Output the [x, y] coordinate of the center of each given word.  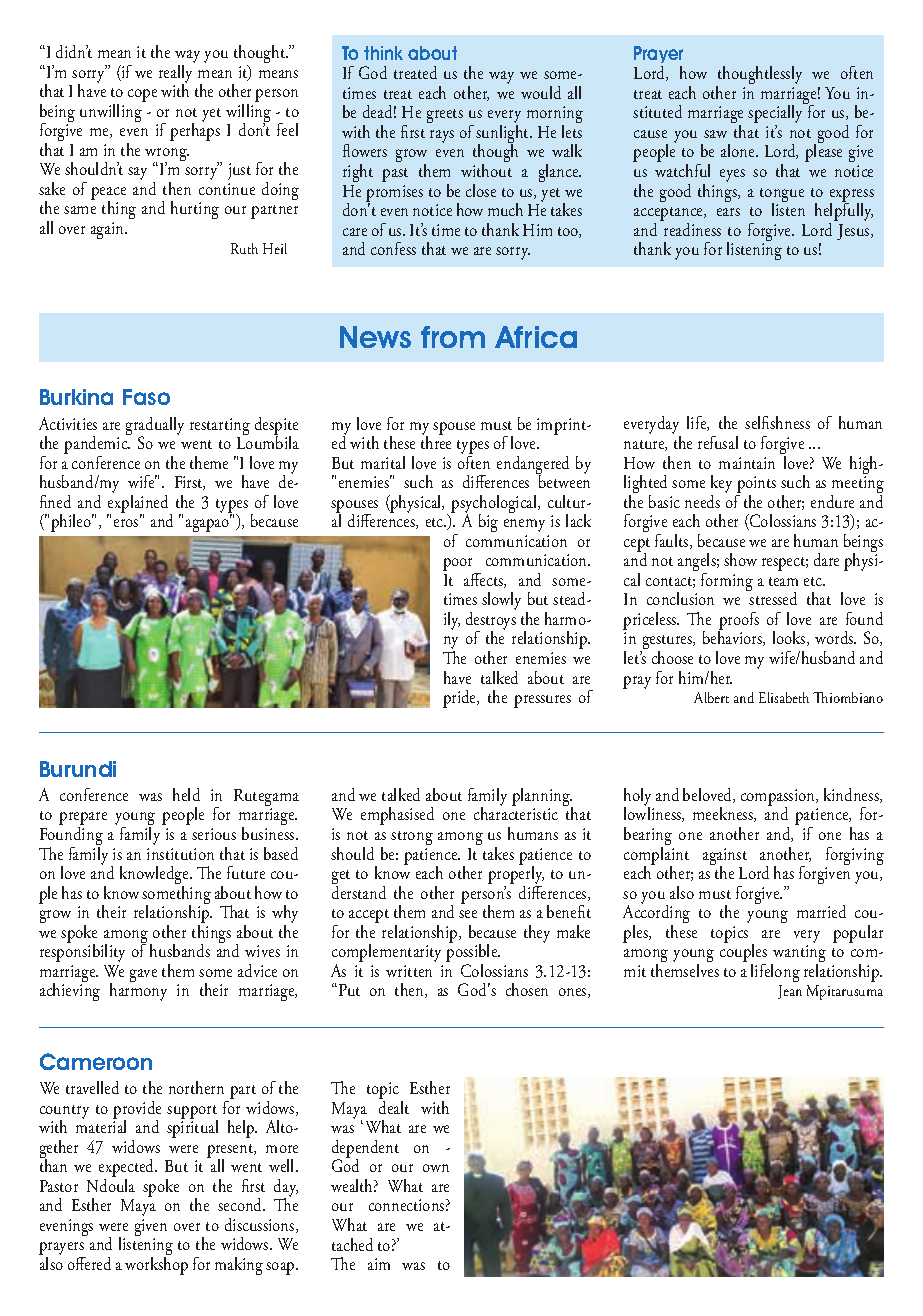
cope [142, 95]
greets [445, 116]
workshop [156, 1266]
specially [777, 114]
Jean [790, 992]
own [436, 1168]
